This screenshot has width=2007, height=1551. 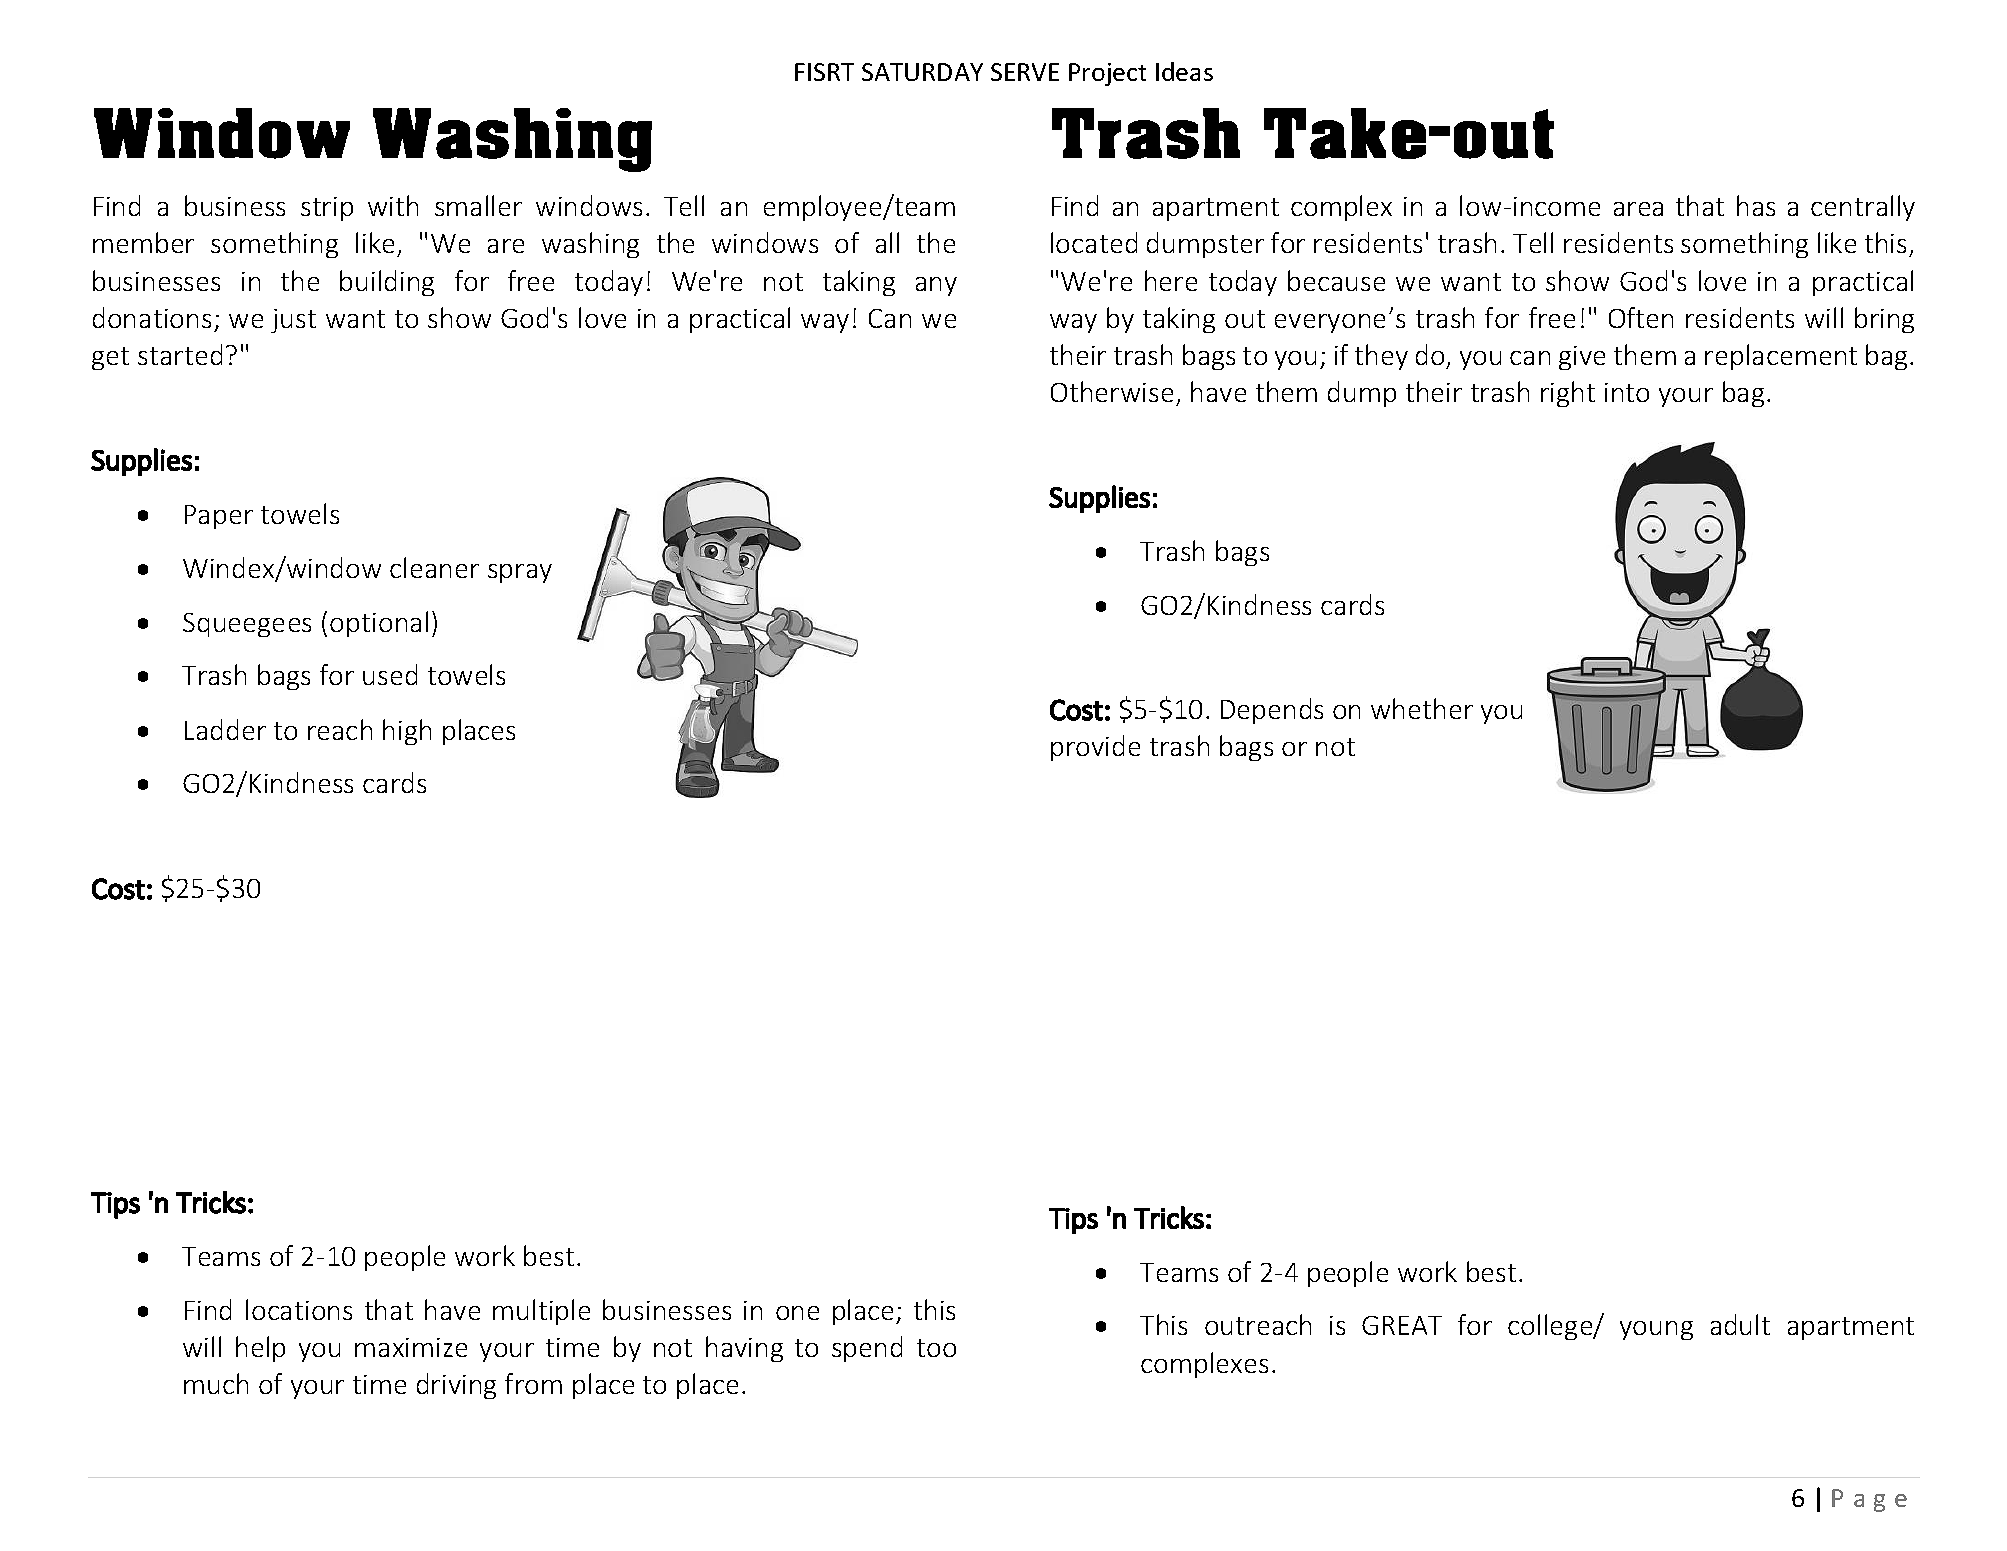 What do you see at coordinates (1740, 1324) in the screenshot?
I see `adult` at bounding box center [1740, 1324].
